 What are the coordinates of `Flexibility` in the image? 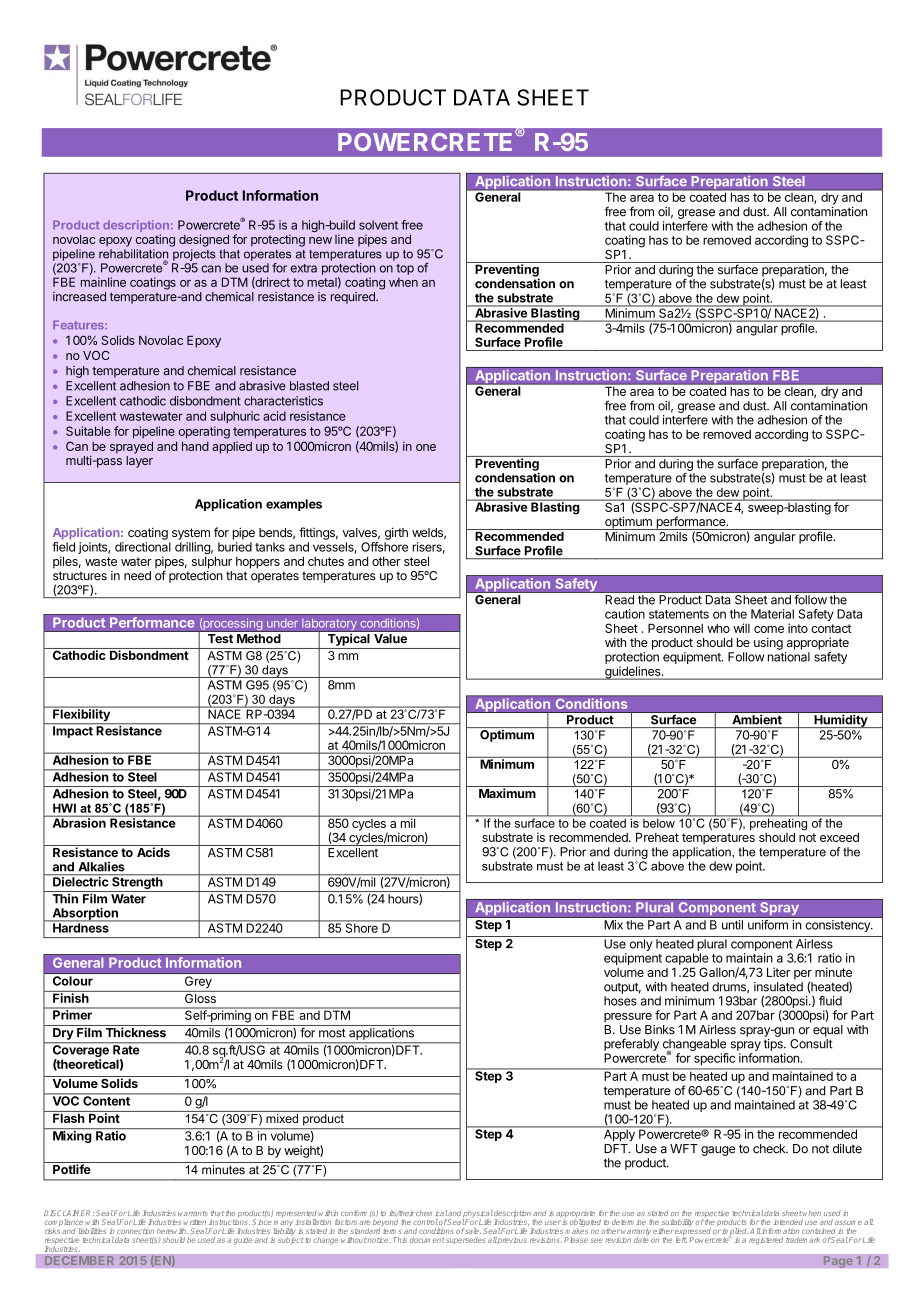 It's located at (81, 715).
